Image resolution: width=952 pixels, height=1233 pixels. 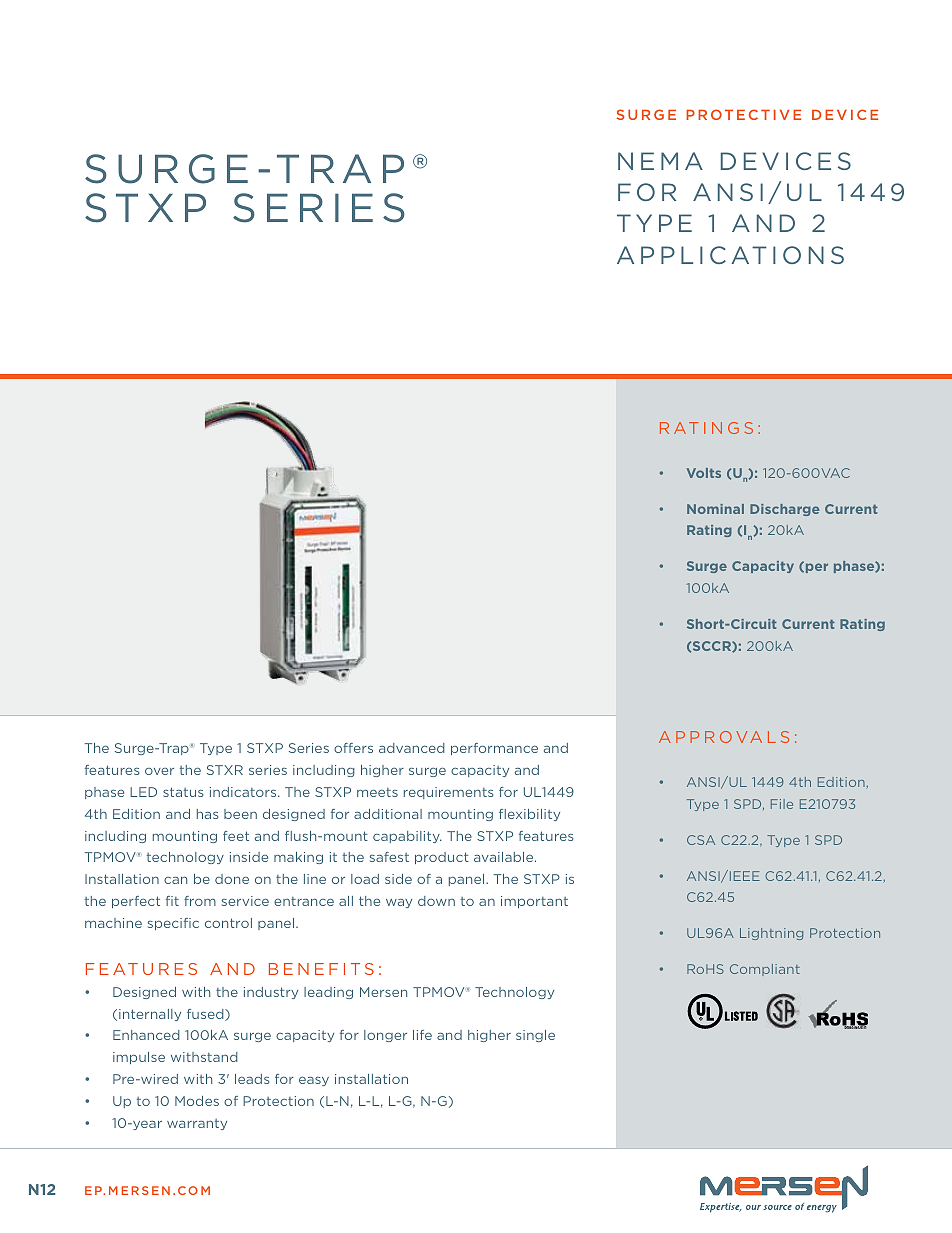 What do you see at coordinates (197, 1101) in the document?
I see `Modes` at bounding box center [197, 1101].
